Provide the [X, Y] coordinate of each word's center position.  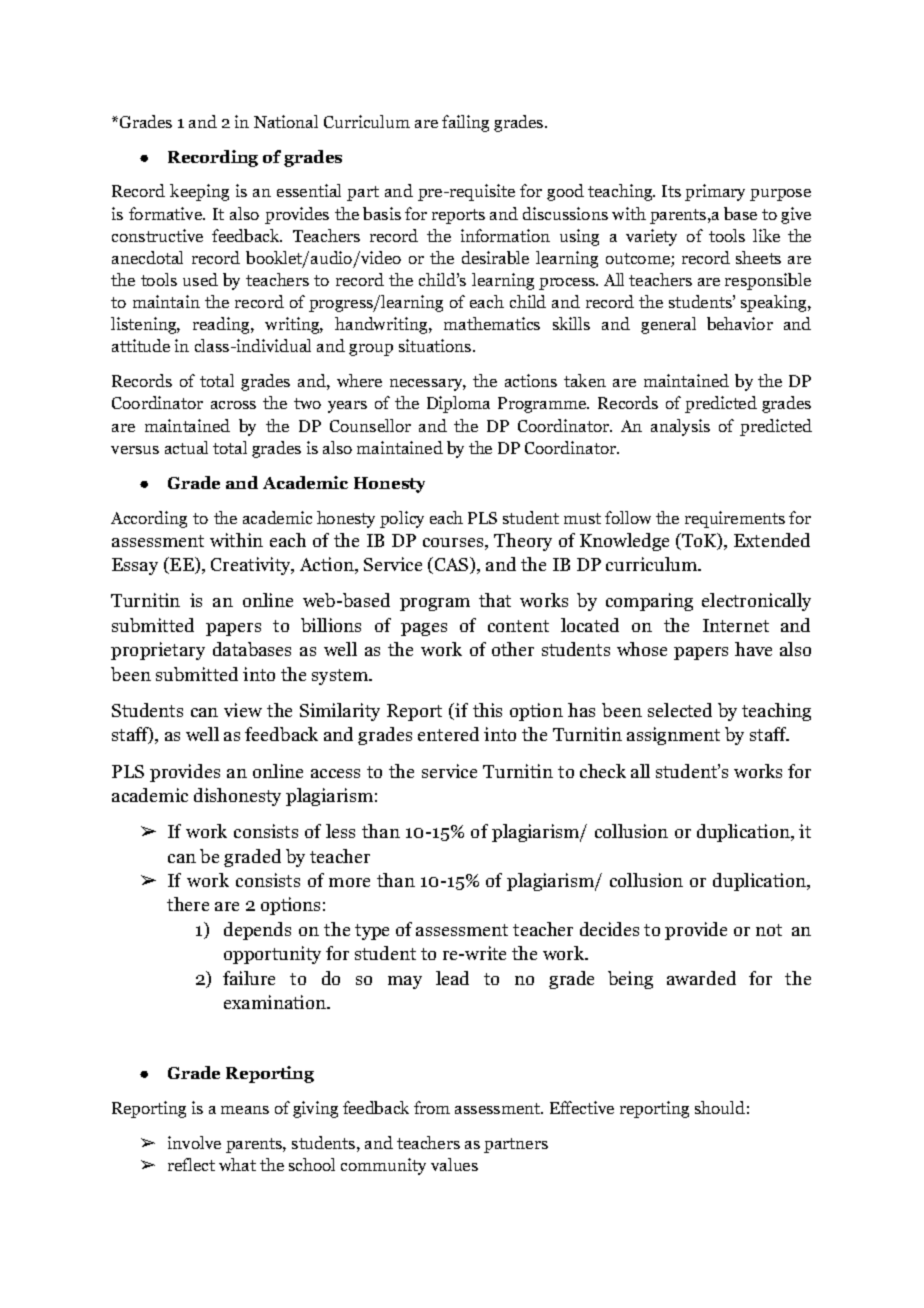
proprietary [158, 651]
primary [715, 192]
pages [424, 629]
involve [194, 1142]
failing [465, 123]
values [454, 1164]
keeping [199, 192]
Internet [736, 625]
